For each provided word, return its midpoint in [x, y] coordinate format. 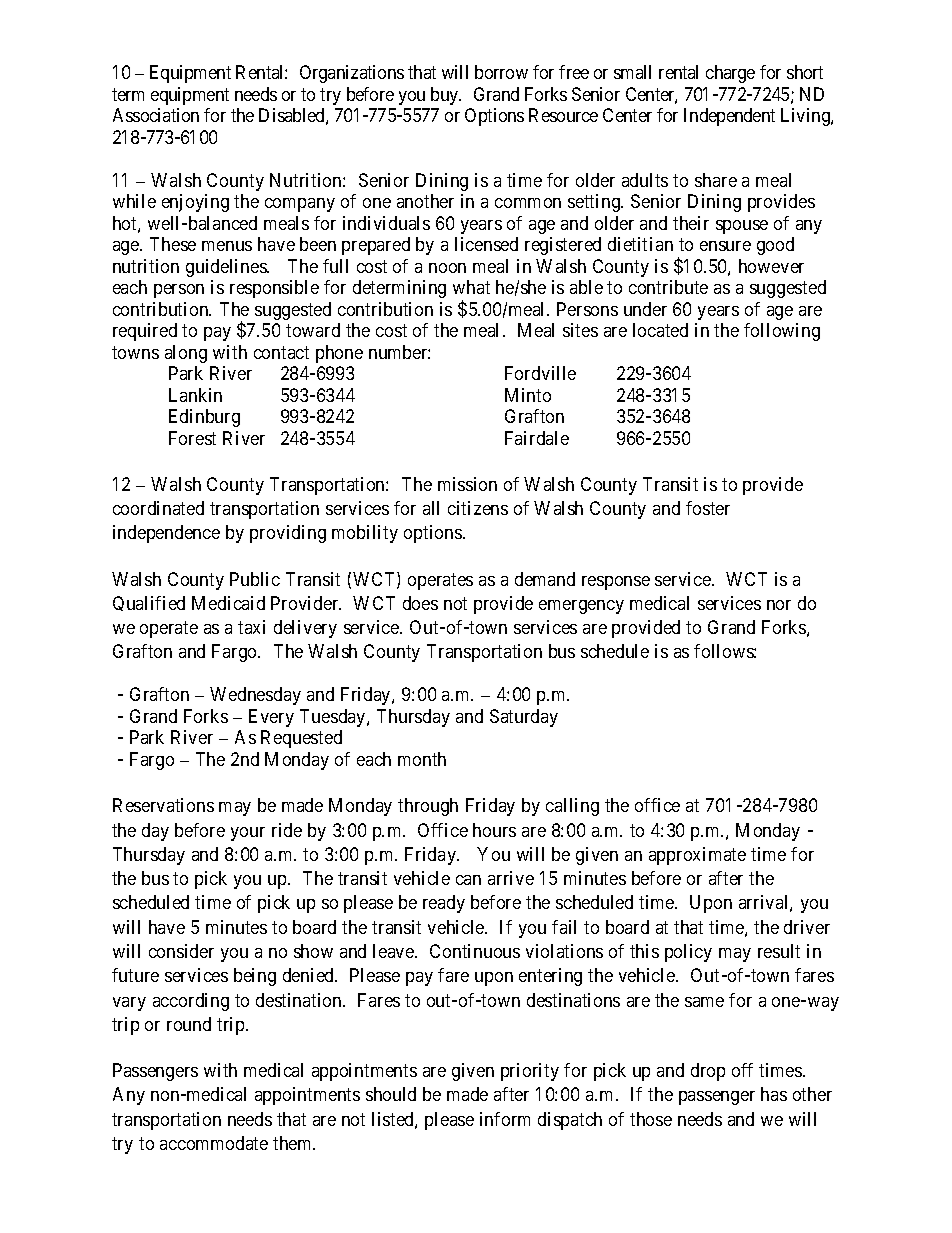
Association [156, 115]
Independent [729, 117]
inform [505, 1119]
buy [446, 96]
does [420, 603]
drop [708, 1072]
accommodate [214, 1143]
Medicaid [228, 603]
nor [779, 605]
